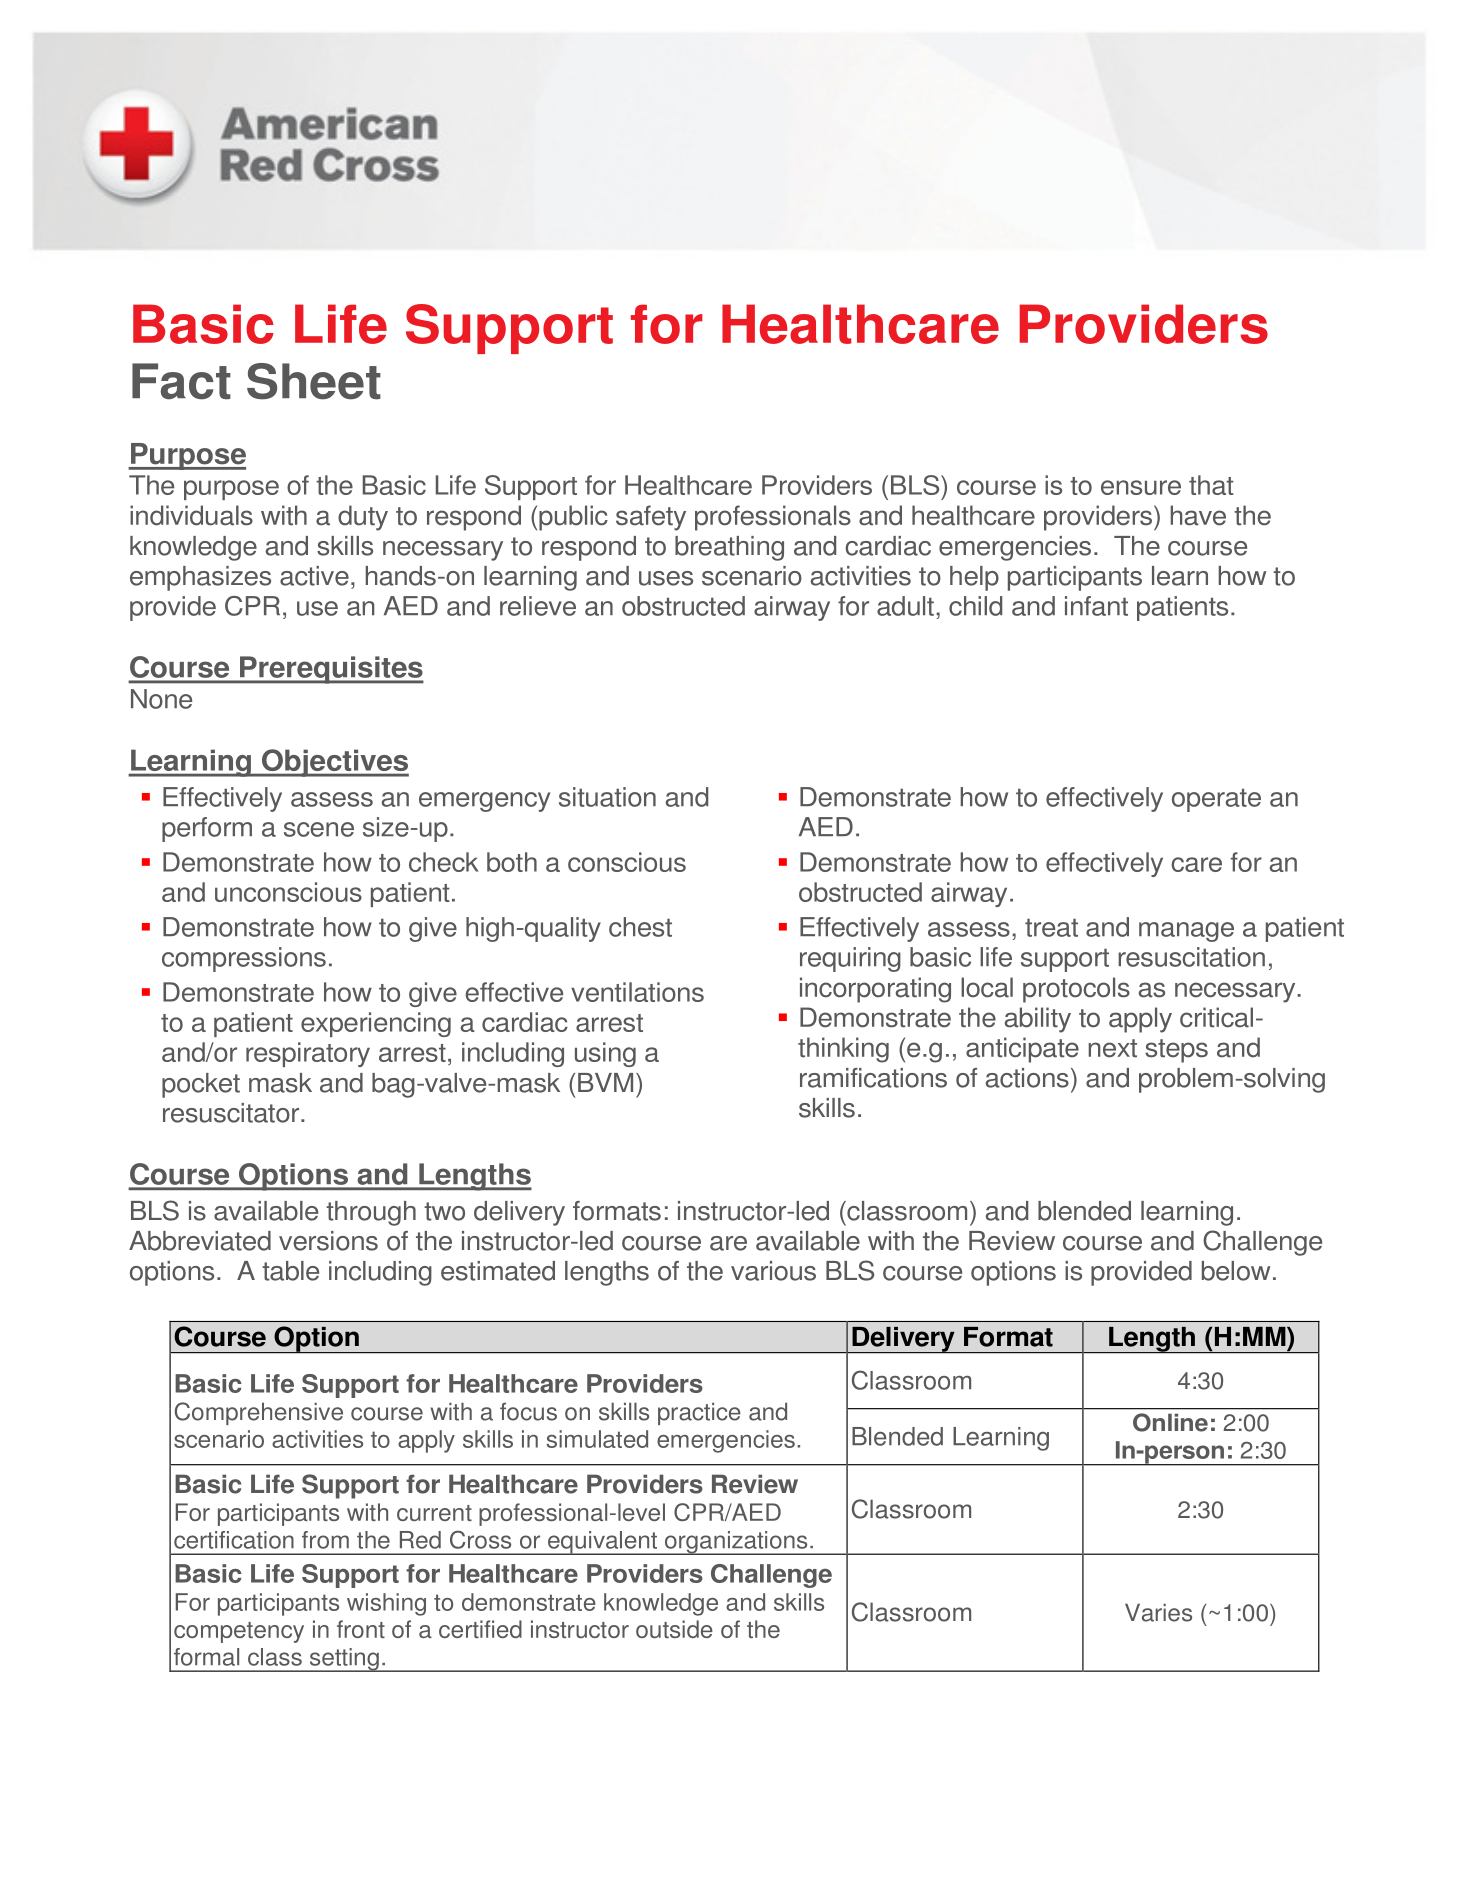  Describe the element at coordinates (314, 381) in the image. I see `Sheet` at that location.
